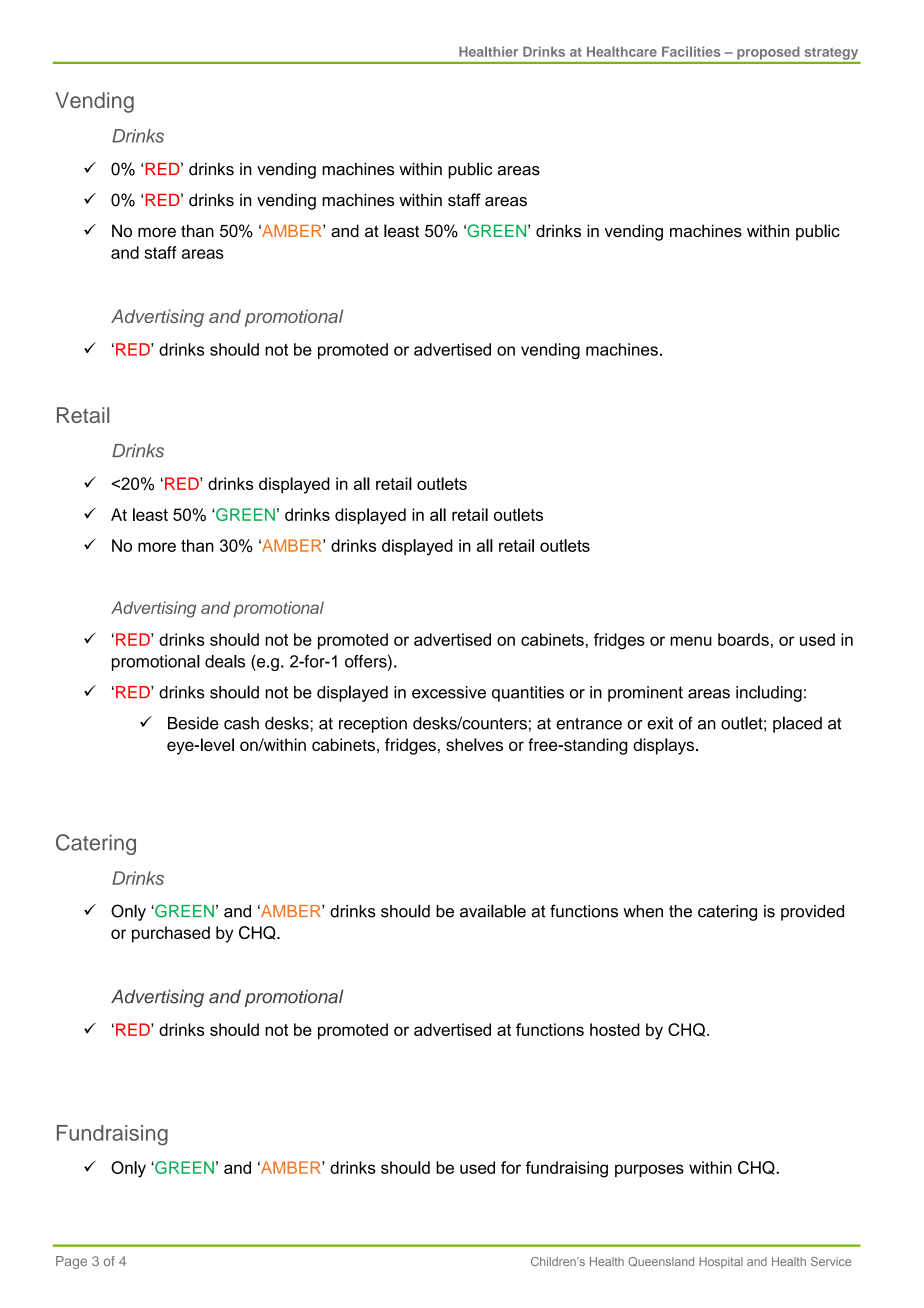  Describe the element at coordinates (449, 692) in the document. I see `excessive` at that location.
